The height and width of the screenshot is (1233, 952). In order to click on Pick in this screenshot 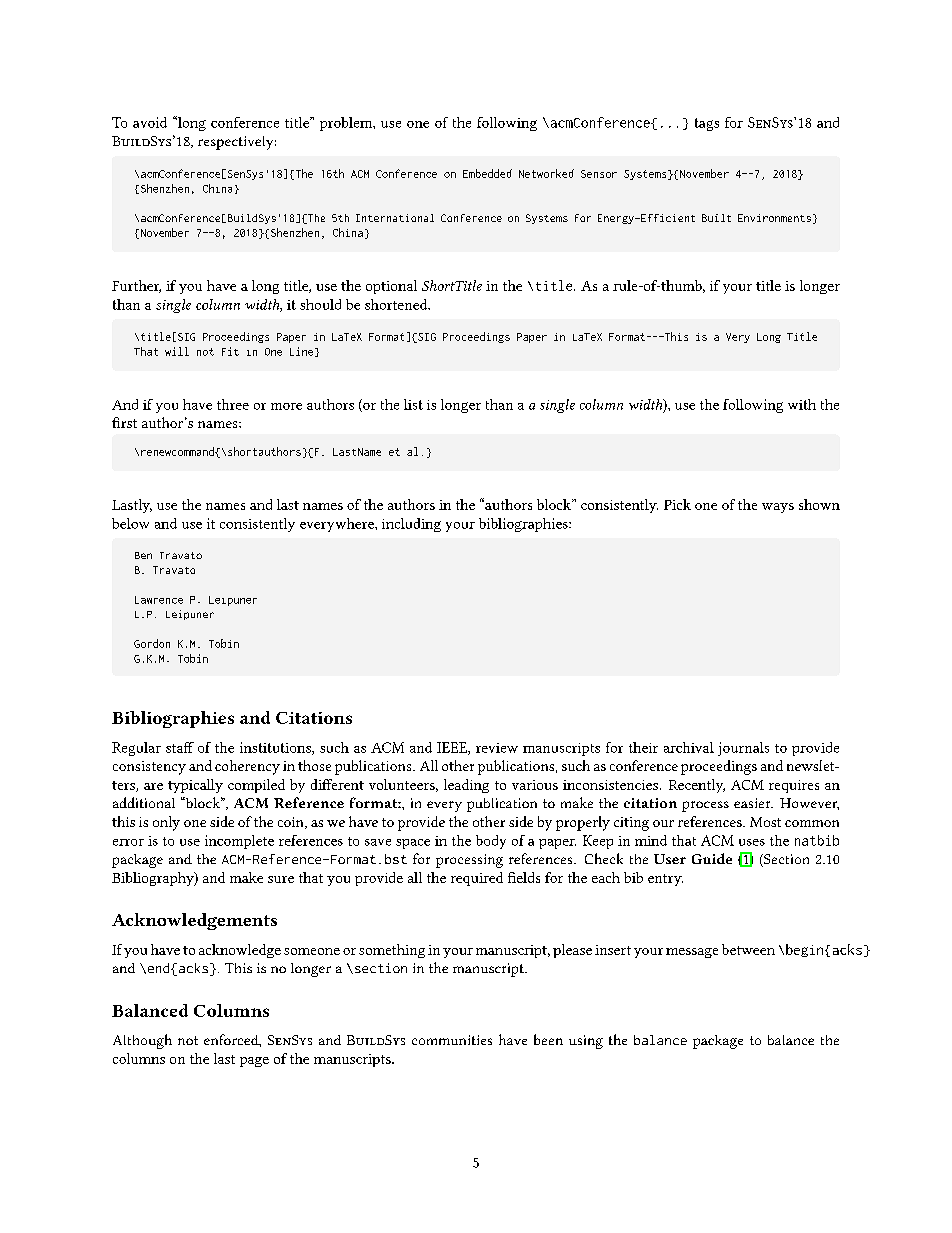, I will do `click(677, 504)`.
